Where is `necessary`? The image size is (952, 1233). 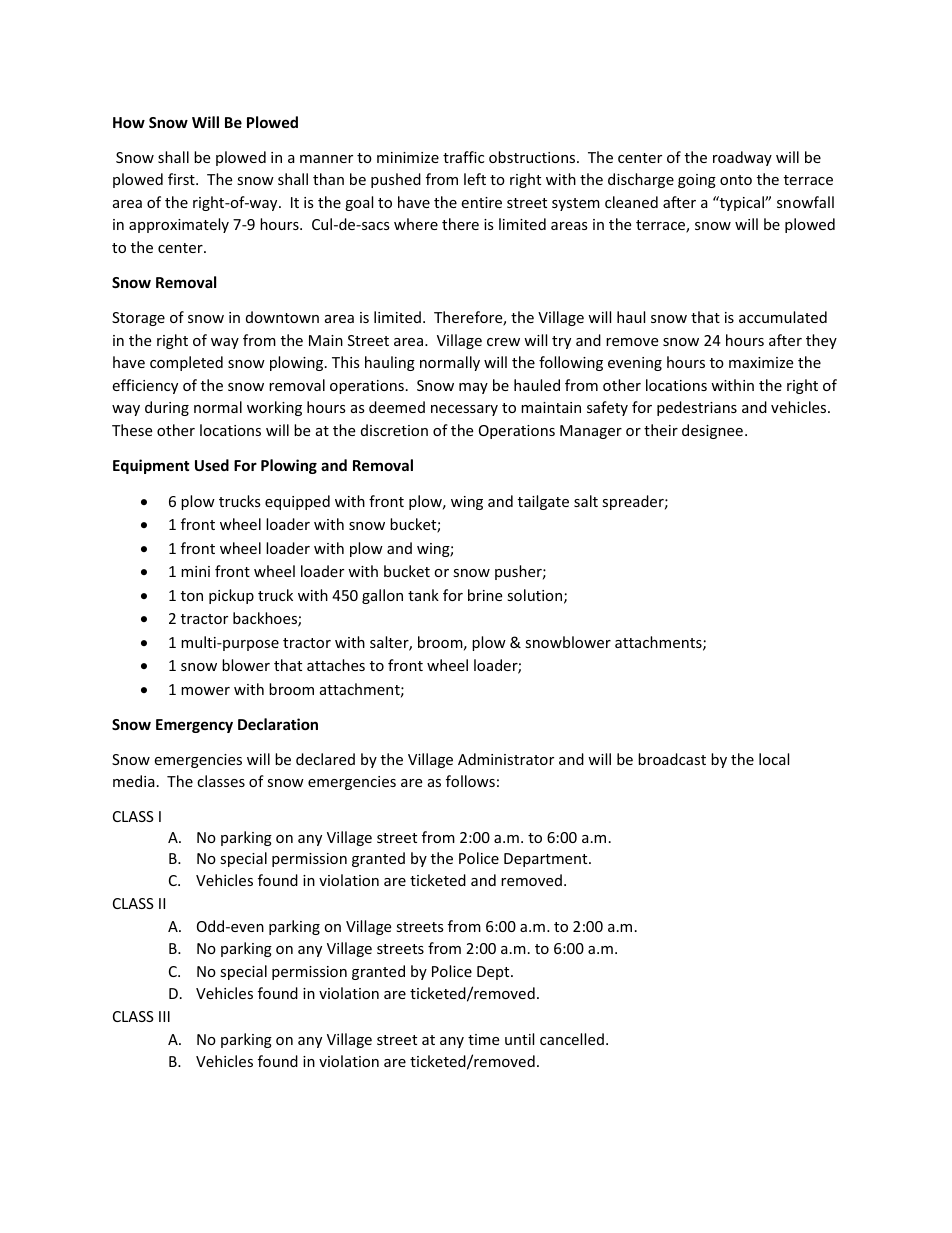
necessary is located at coordinates (464, 410).
